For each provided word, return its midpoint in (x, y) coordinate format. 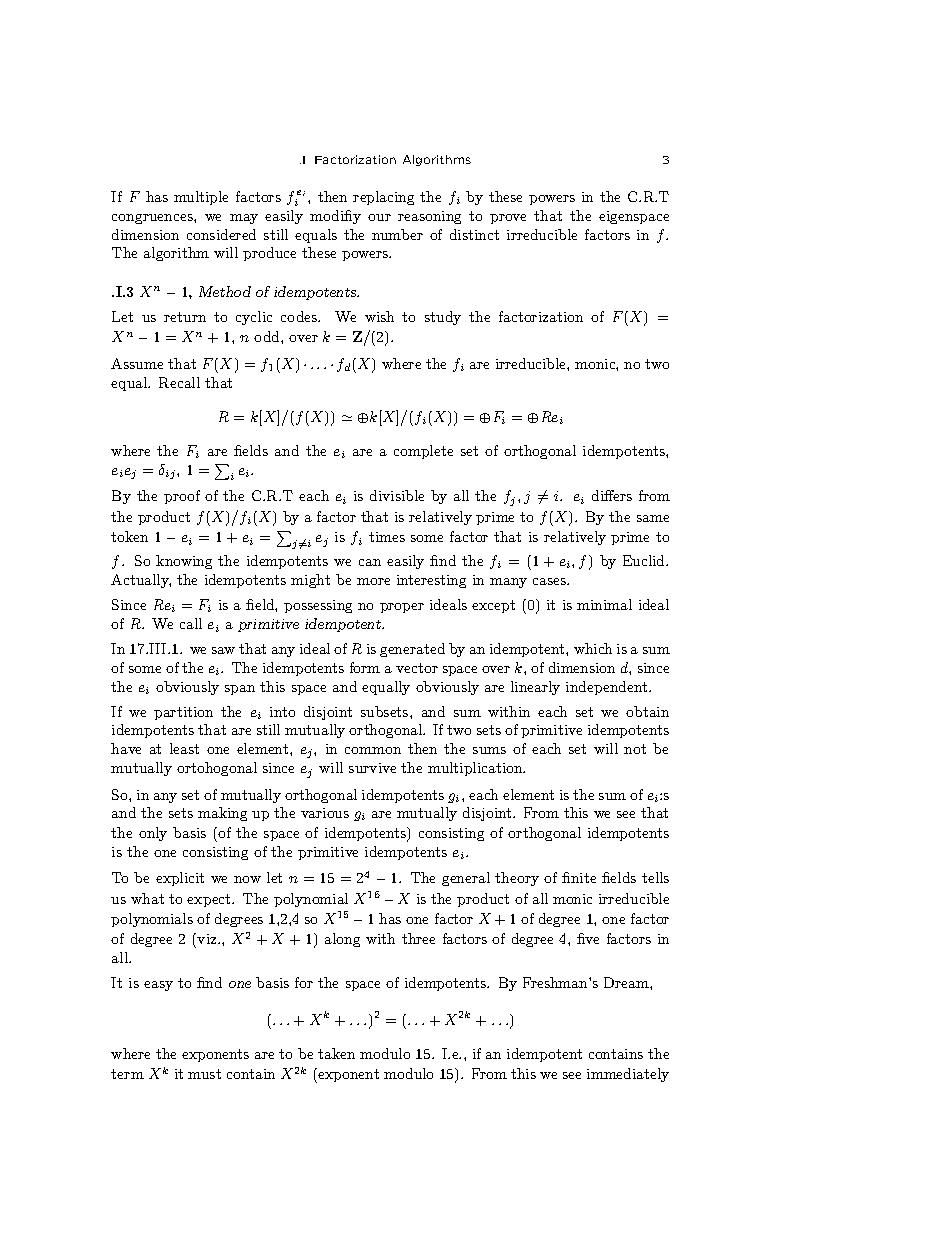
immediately (628, 1075)
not (635, 749)
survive (372, 768)
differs (612, 495)
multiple (201, 198)
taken (336, 1053)
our (379, 217)
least (184, 748)
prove (508, 219)
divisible (397, 495)
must (204, 1074)
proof (182, 497)
